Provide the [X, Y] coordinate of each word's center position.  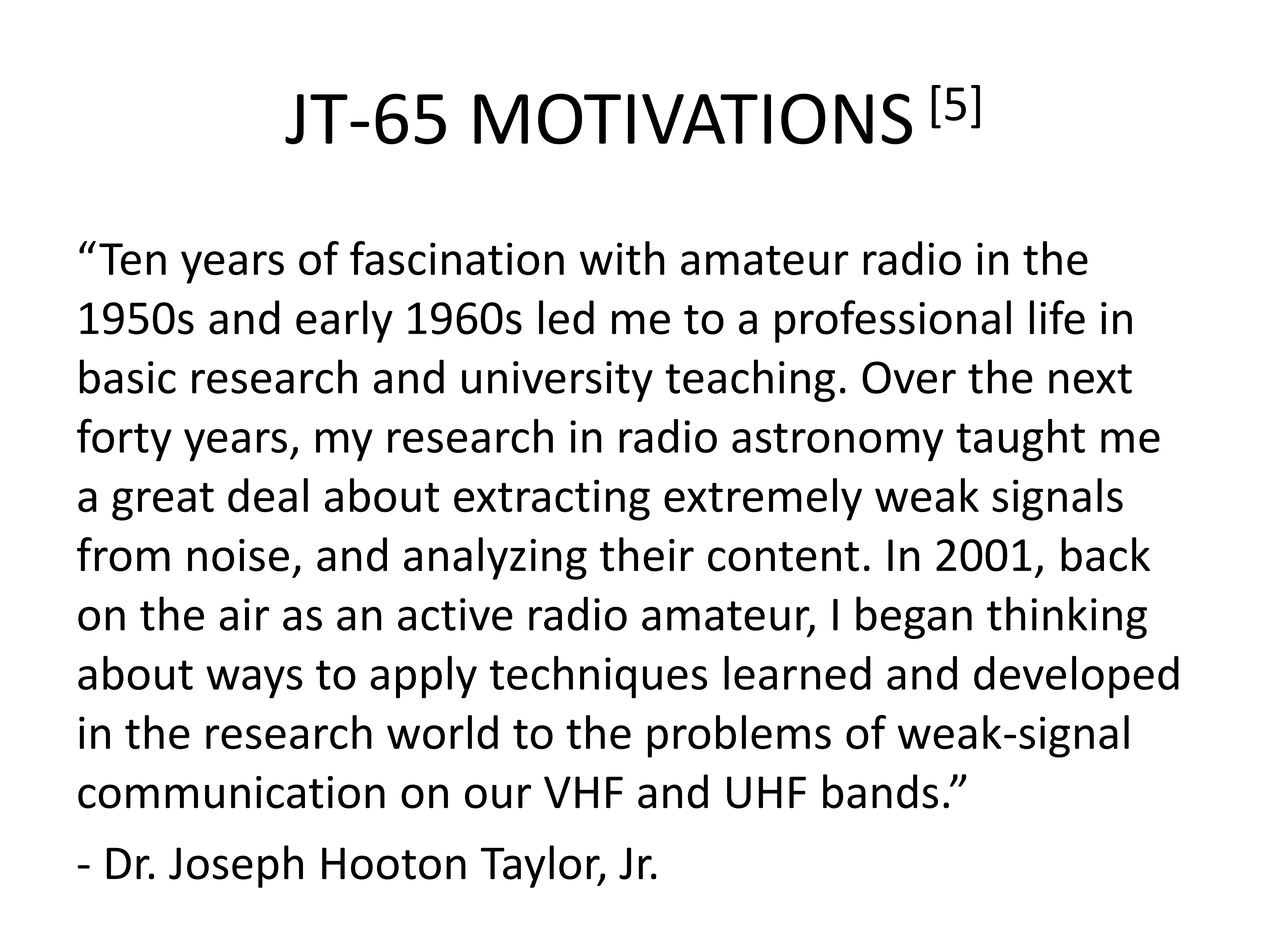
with [622, 258]
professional [893, 321]
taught [1020, 440]
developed [1076, 677]
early [344, 321]
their [647, 554]
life [1057, 317]
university [557, 381]
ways [254, 682]
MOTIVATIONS [693, 119]
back [1105, 554]
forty [124, 440]
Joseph [236, 866]
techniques [598, 677]
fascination [457, 258]
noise [238, 555]
